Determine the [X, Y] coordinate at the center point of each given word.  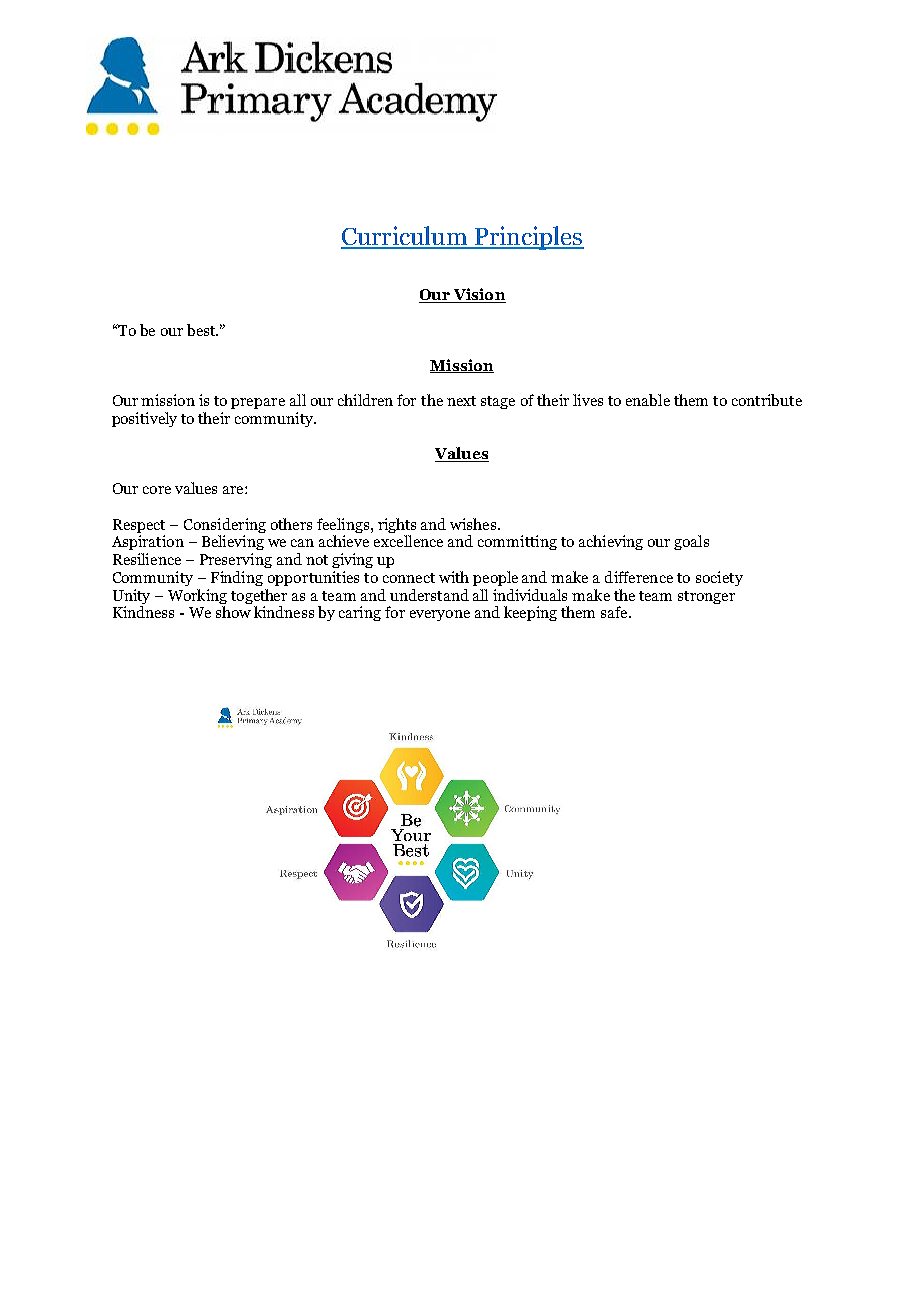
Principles [528, 238]
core [157, 490]
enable [648, 400]
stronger [706, 597]
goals [691, 542]
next [461, 401]
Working [197, 596]
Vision [478, 295]
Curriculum [405, 237]
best [202, 330]
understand [429, 595]
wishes [474, 524]
